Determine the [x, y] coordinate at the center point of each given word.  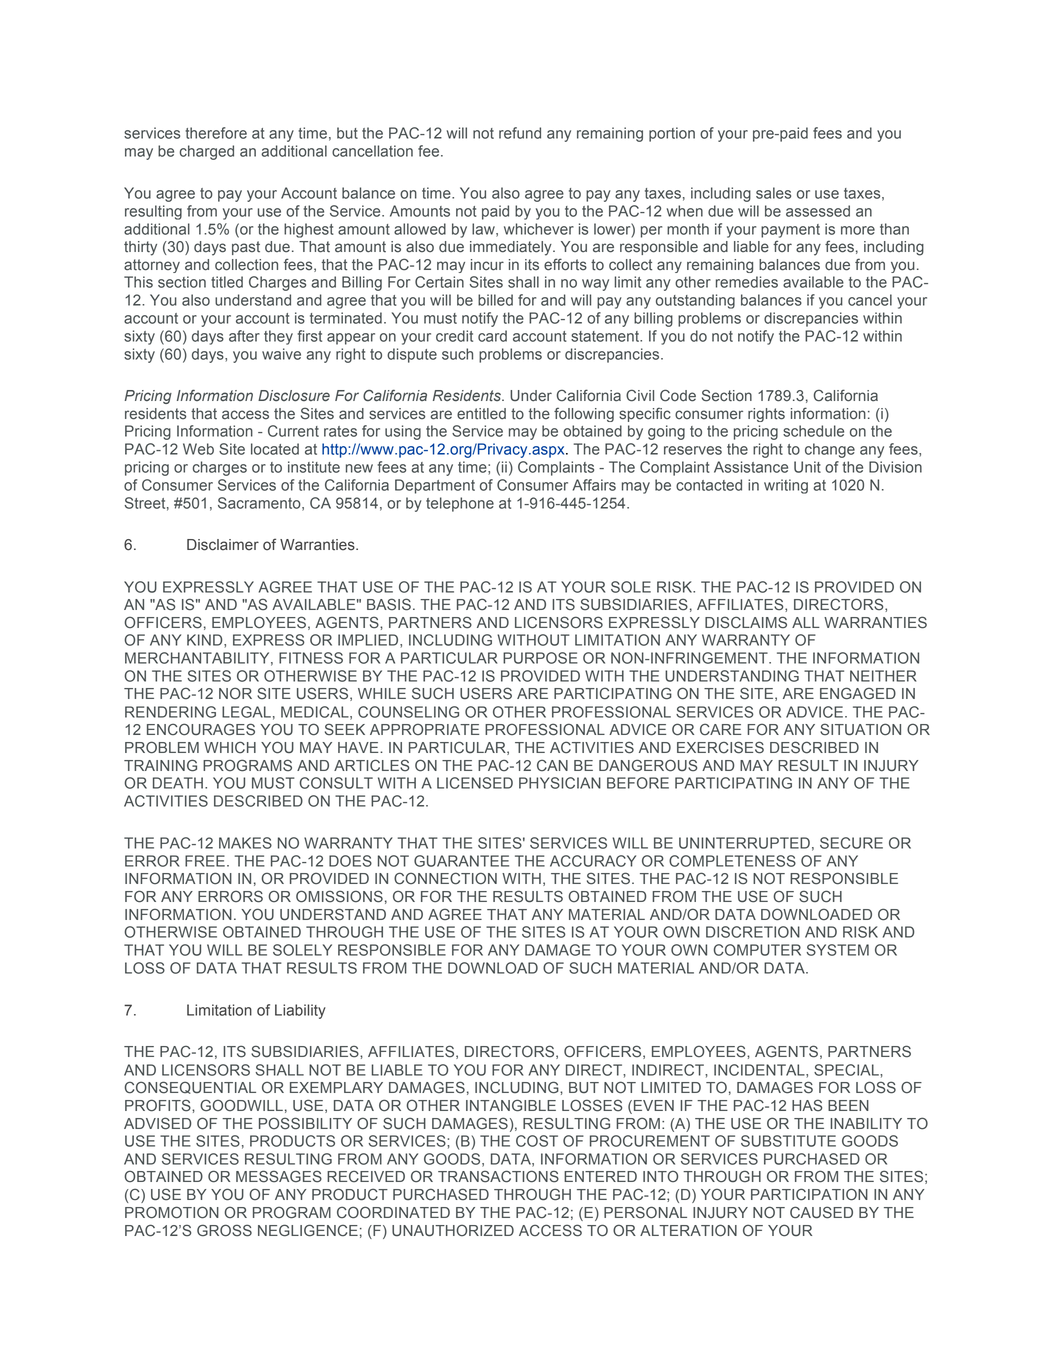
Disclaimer [223, 545]
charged [206, 152]
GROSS [224, 1230]
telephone [460, 504]
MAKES [245, 843]
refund [520, 133]
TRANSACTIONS [498, 1176]
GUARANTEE [461, 861]
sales [773, 193]
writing [786, 486]
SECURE [851, 843]
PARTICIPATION [809, 1194]
